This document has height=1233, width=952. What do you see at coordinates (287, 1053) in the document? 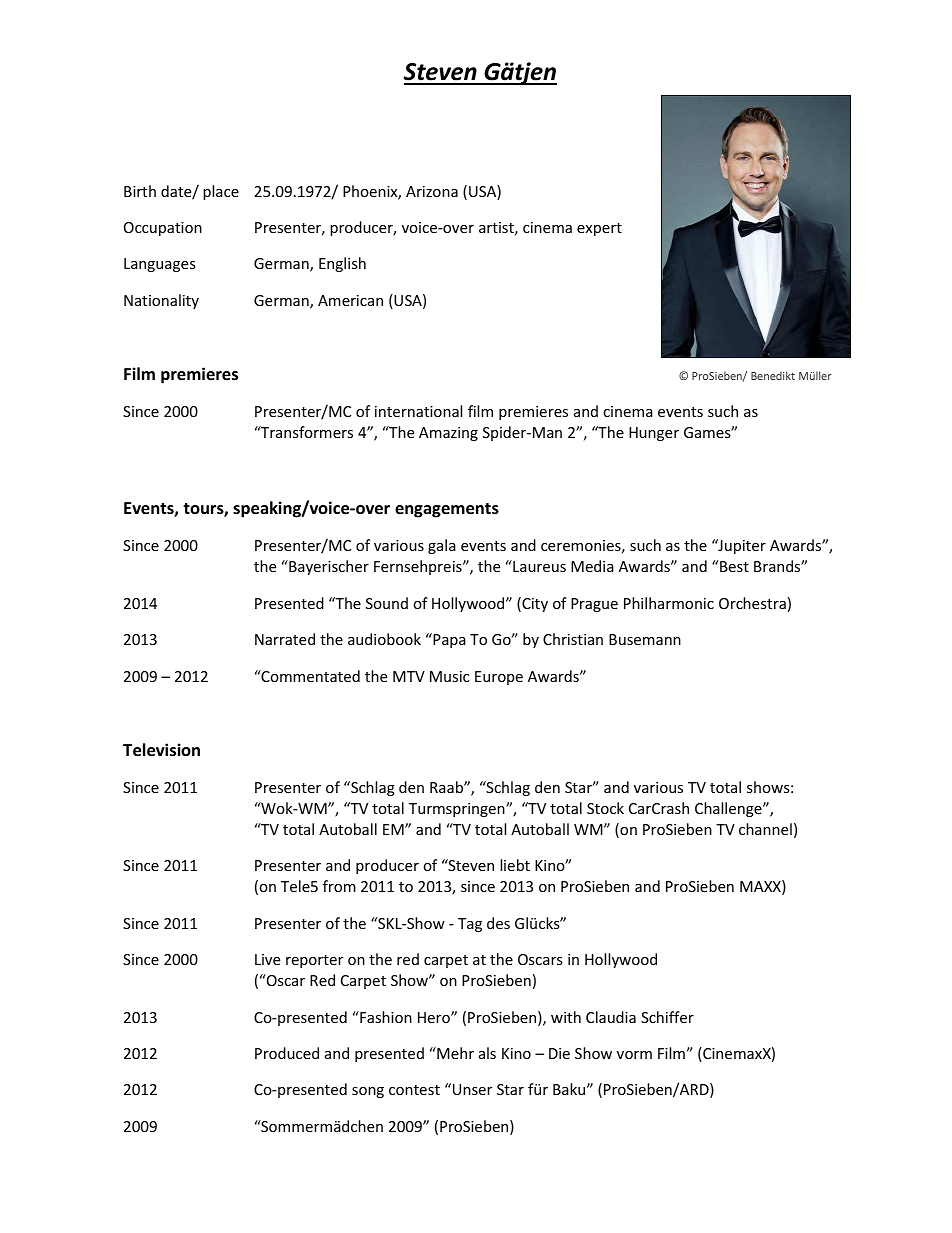
I see `Produced` at bounding box center [287, 1053].
